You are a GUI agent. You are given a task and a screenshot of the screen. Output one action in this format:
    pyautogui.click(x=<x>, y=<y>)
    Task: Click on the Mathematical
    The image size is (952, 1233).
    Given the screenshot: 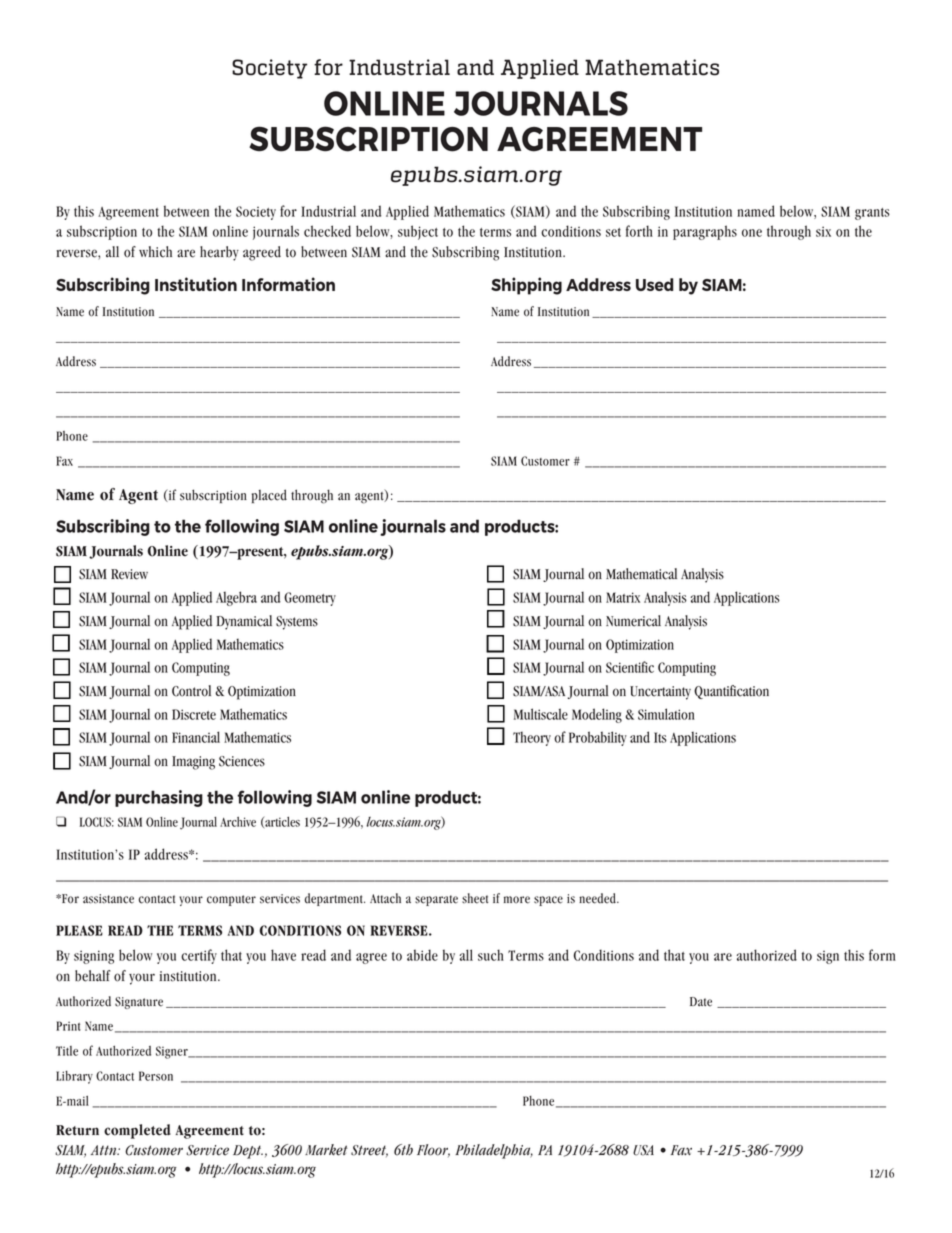 What is the action you would take?
    pyautogui.click(x=641, y=574)
